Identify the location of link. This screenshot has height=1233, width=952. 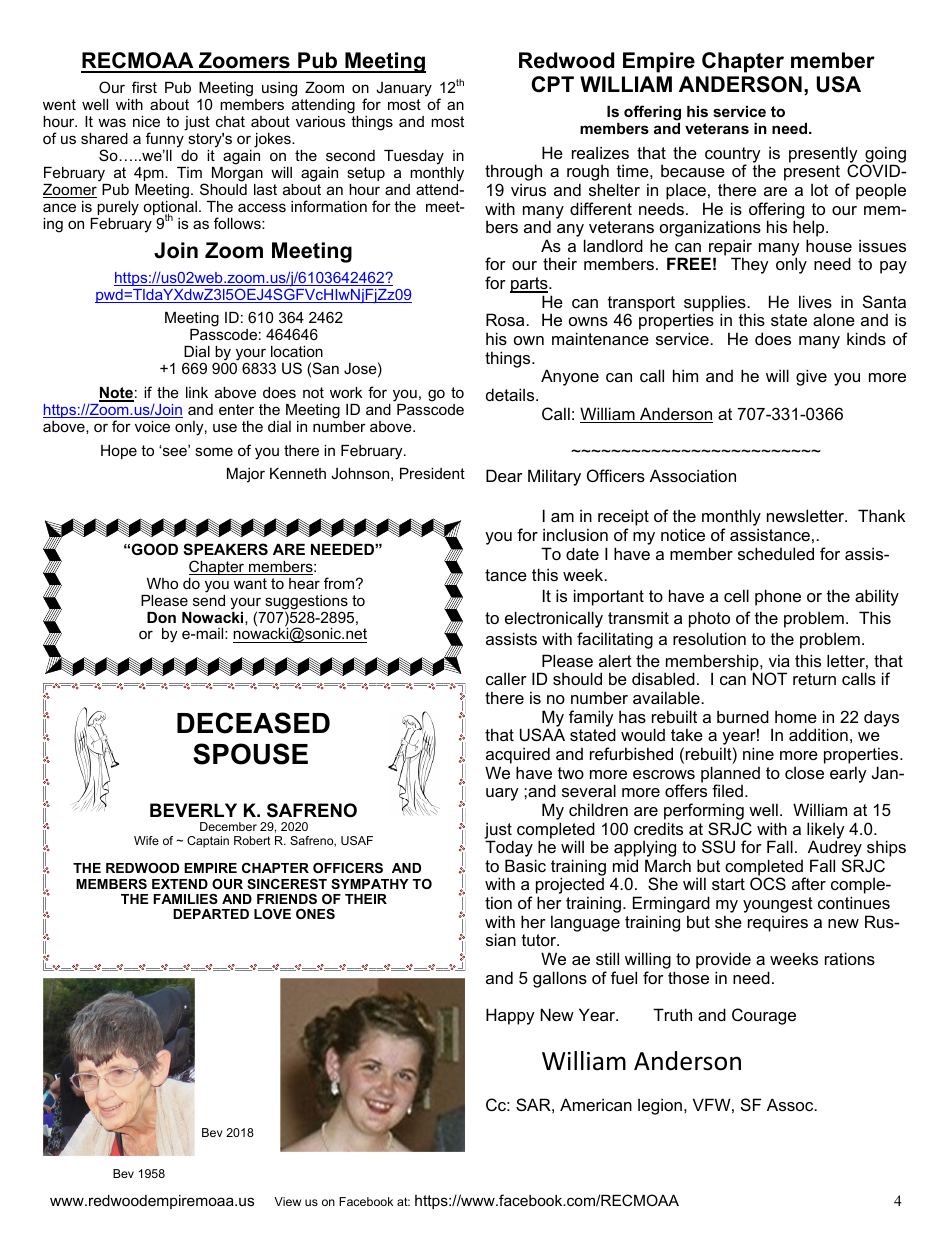
(197, 392).
